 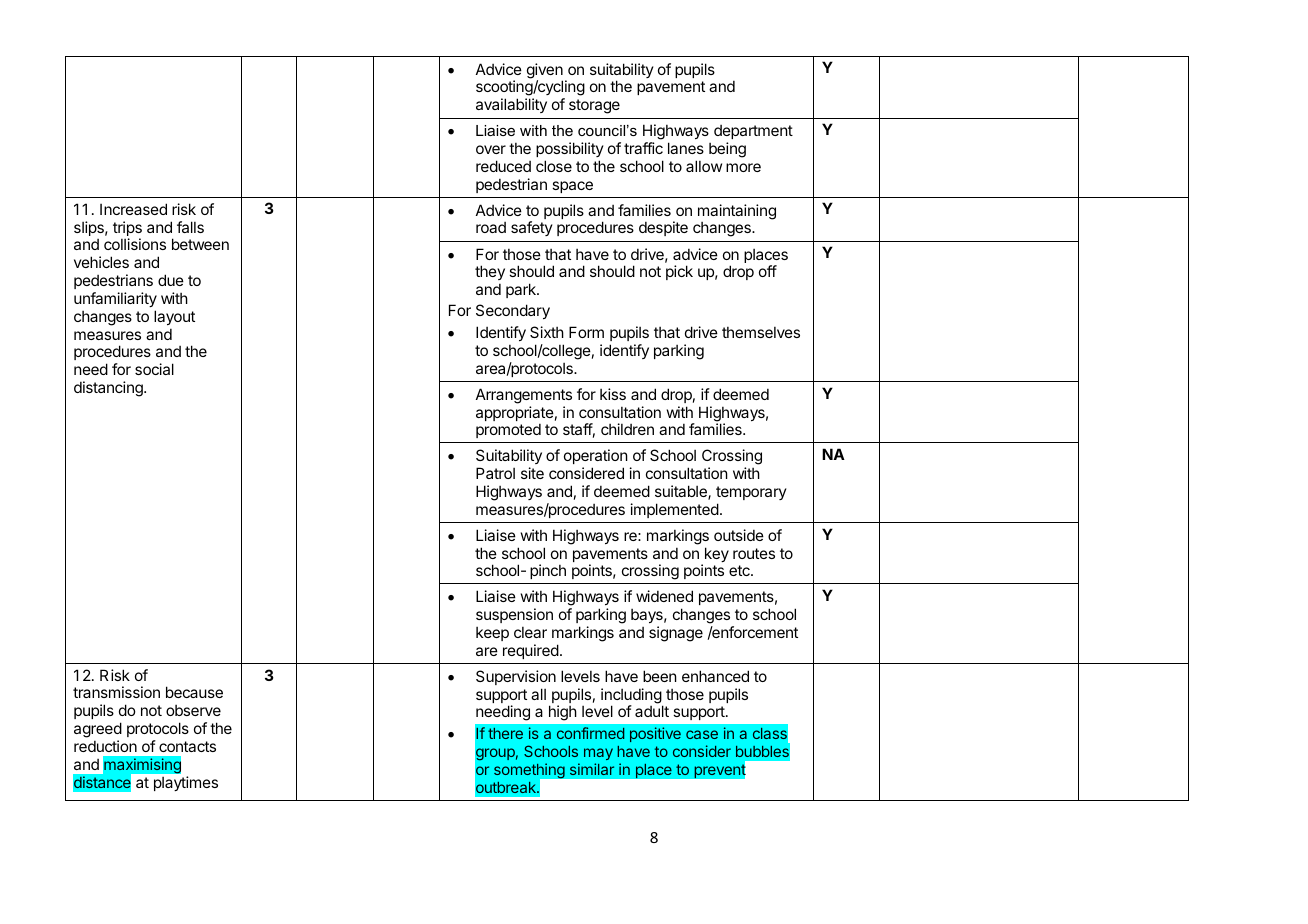 I want to click on distancing, so click(x=109, y=389).
